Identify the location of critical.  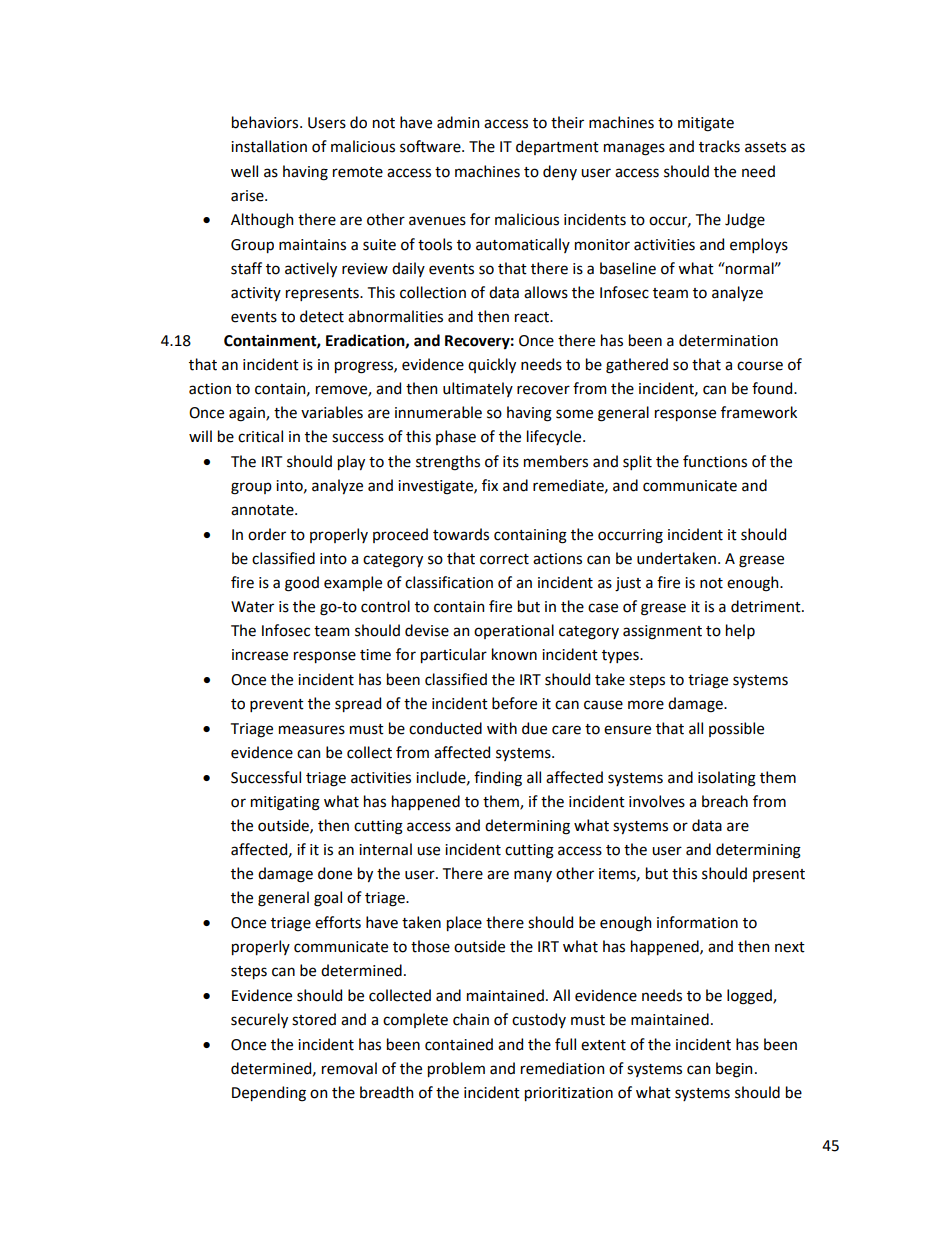
(260, 436).
